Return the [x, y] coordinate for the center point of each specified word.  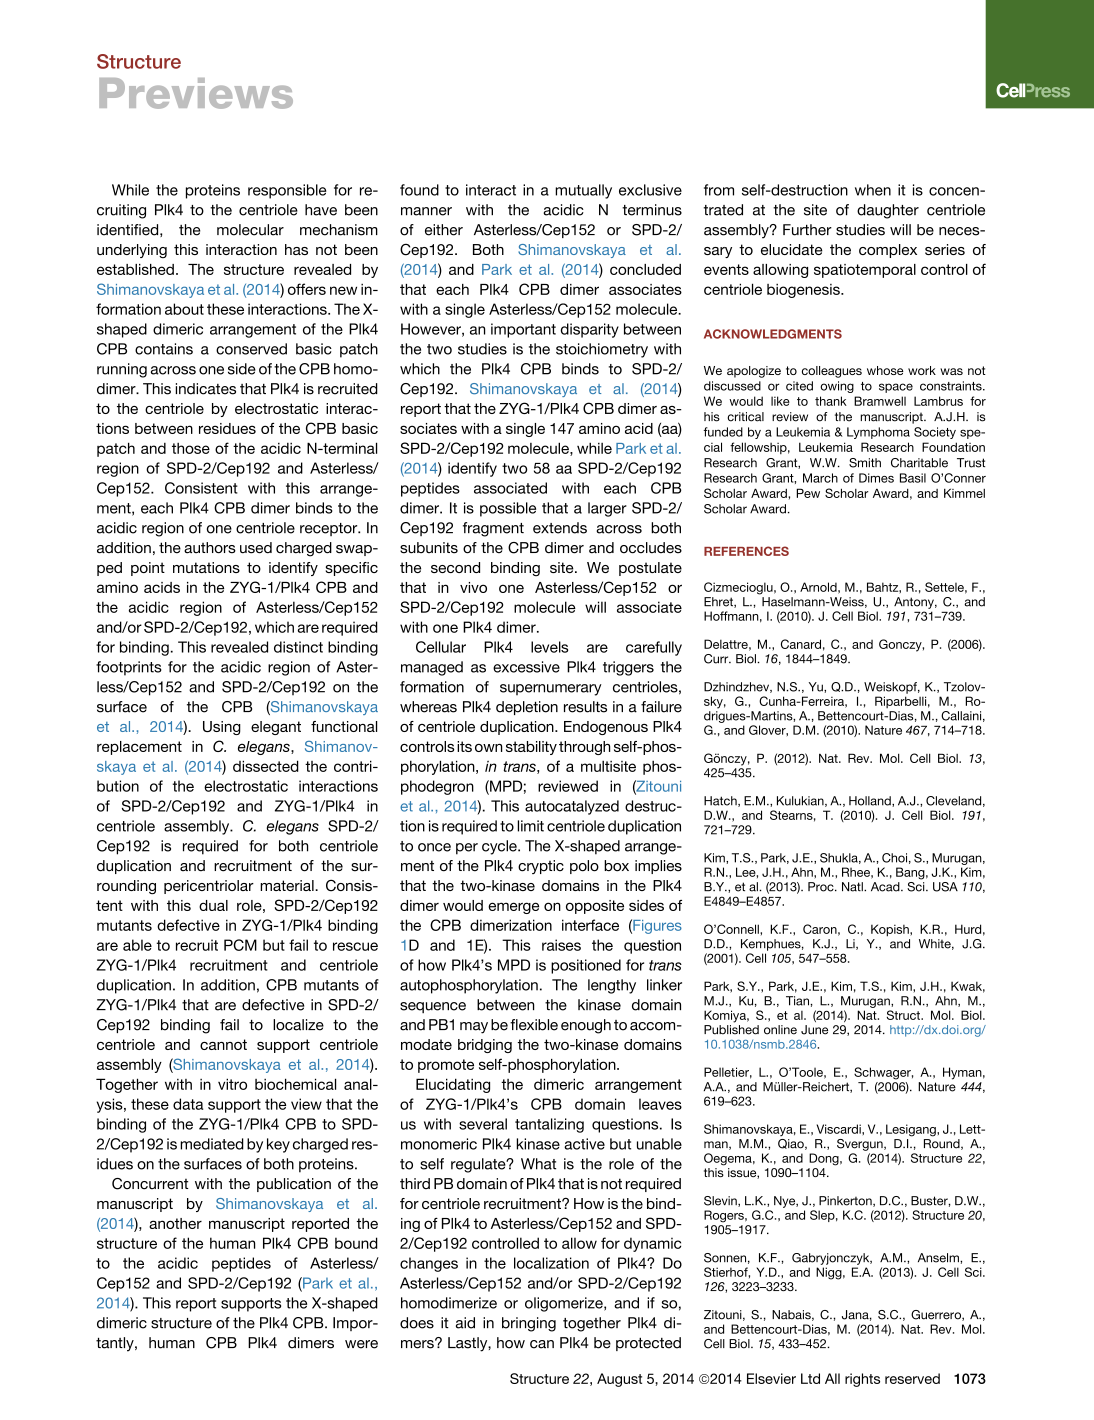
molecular [250, 230]
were [361, 1344]
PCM [240, 945]
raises [561, 945]
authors [210, 548]
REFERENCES [746, 551]
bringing [529, 1324]
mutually [583, 191]
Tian [798, 1001]
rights [862, 1380]
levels [549, 647]
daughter [888, 211]
